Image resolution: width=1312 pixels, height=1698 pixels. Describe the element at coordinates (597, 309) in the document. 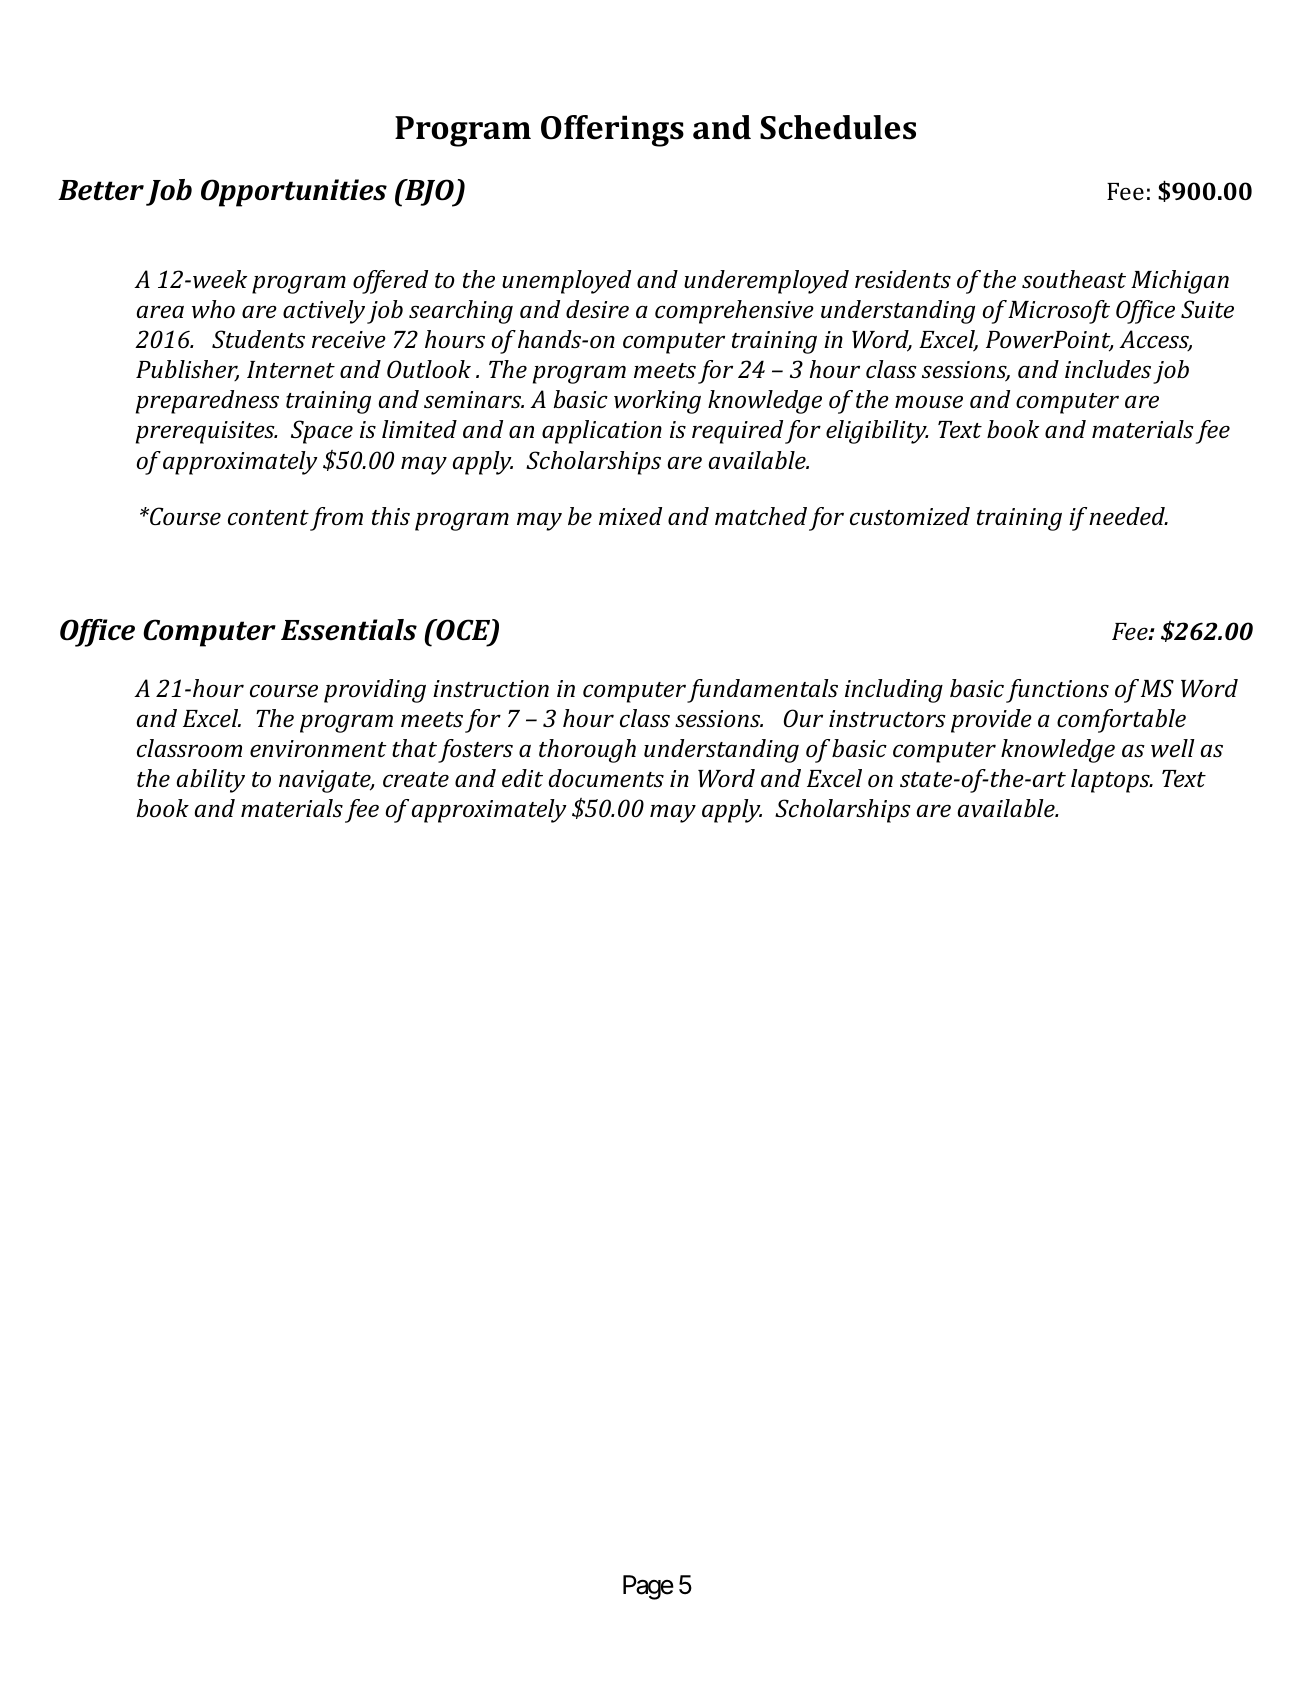

I see `desire` at that location.
